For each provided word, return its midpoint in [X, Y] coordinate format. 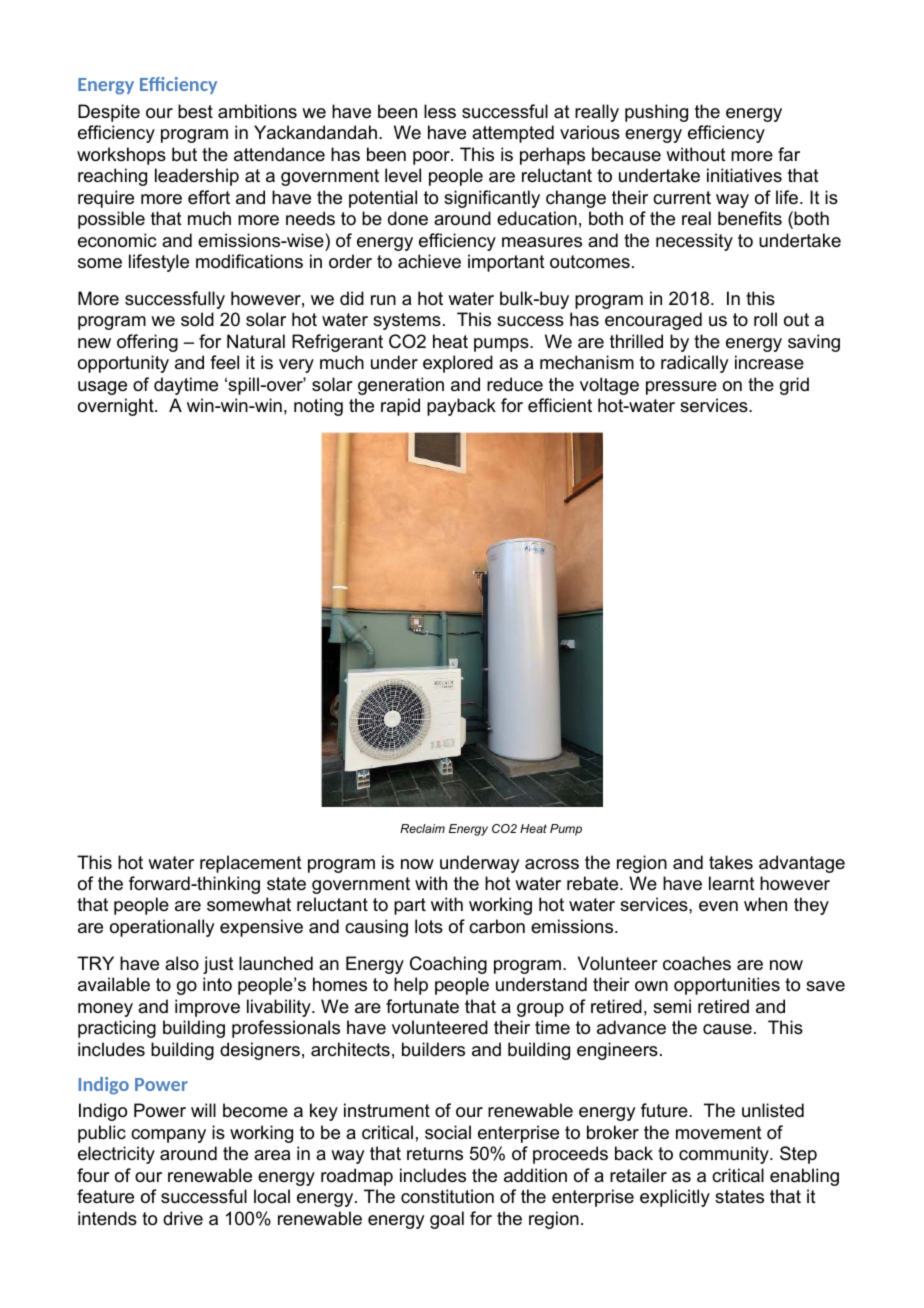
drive [183, 1218]
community [725, 1155]
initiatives [744, 175]
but [184, 154]
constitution [447, 1196]
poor [432, 158]
